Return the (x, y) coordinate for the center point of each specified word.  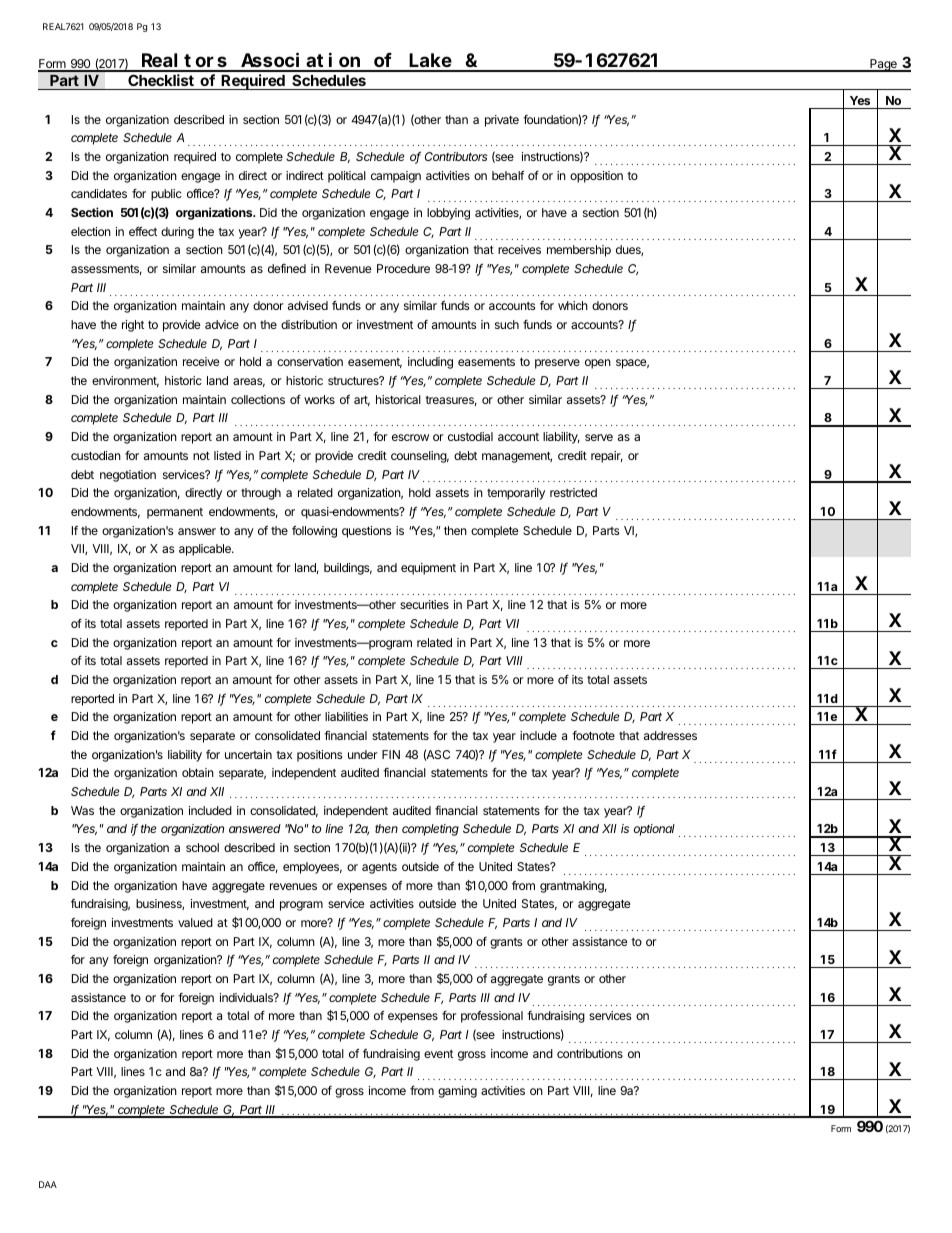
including (430, 363)
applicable (206, 550)
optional (654, 830)
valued (195, 922)
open (598, 364)
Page (883, 65)
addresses (670, 735)
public (166, 195)
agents (379, 868)
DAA (48, 1184)
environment (125, 381)
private (502, 121)
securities (424, 604)
